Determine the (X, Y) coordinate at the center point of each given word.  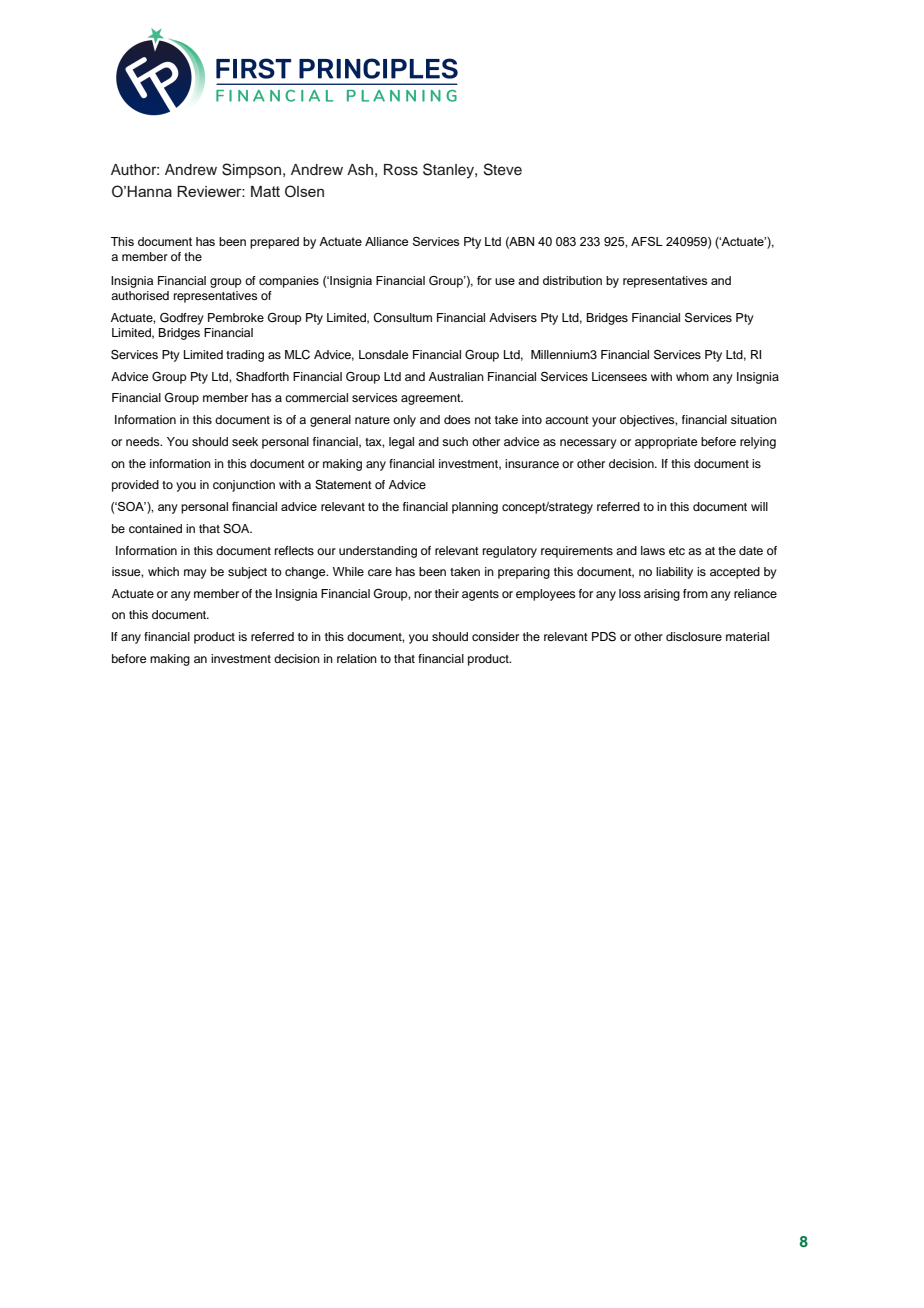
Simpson (253, 170)
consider (495, 636)
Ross (401, 170)
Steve (503, 169)
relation (357, 658)
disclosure (694, 636)
